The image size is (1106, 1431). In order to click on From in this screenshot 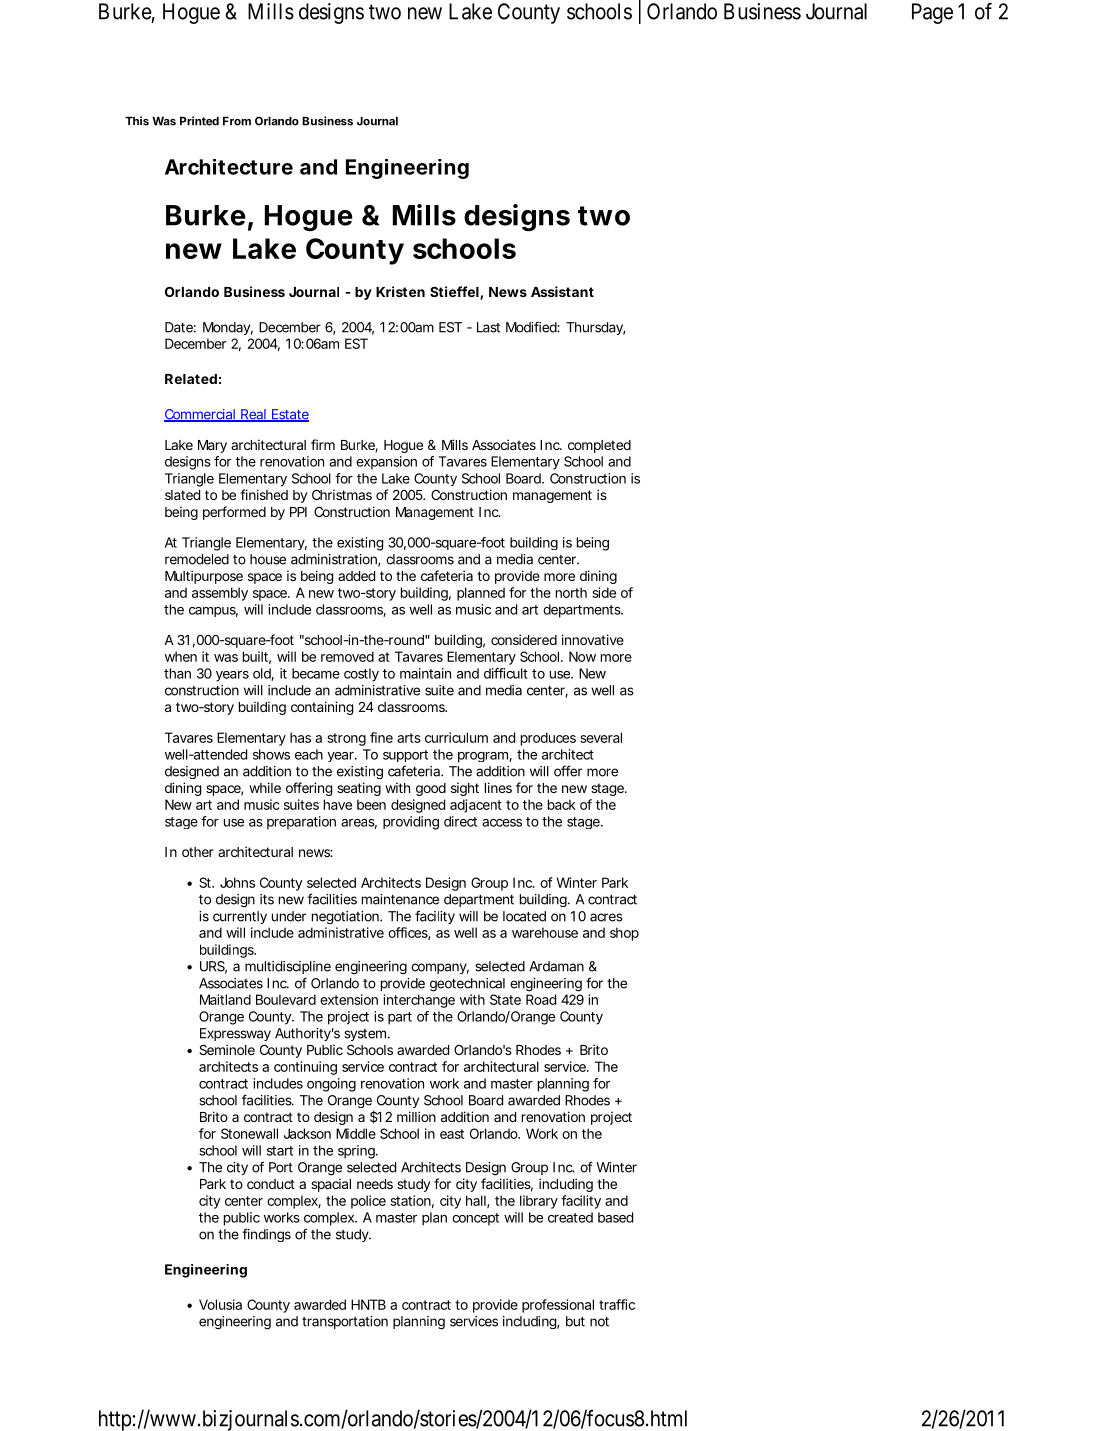, I will do `click(237, 121)`.
